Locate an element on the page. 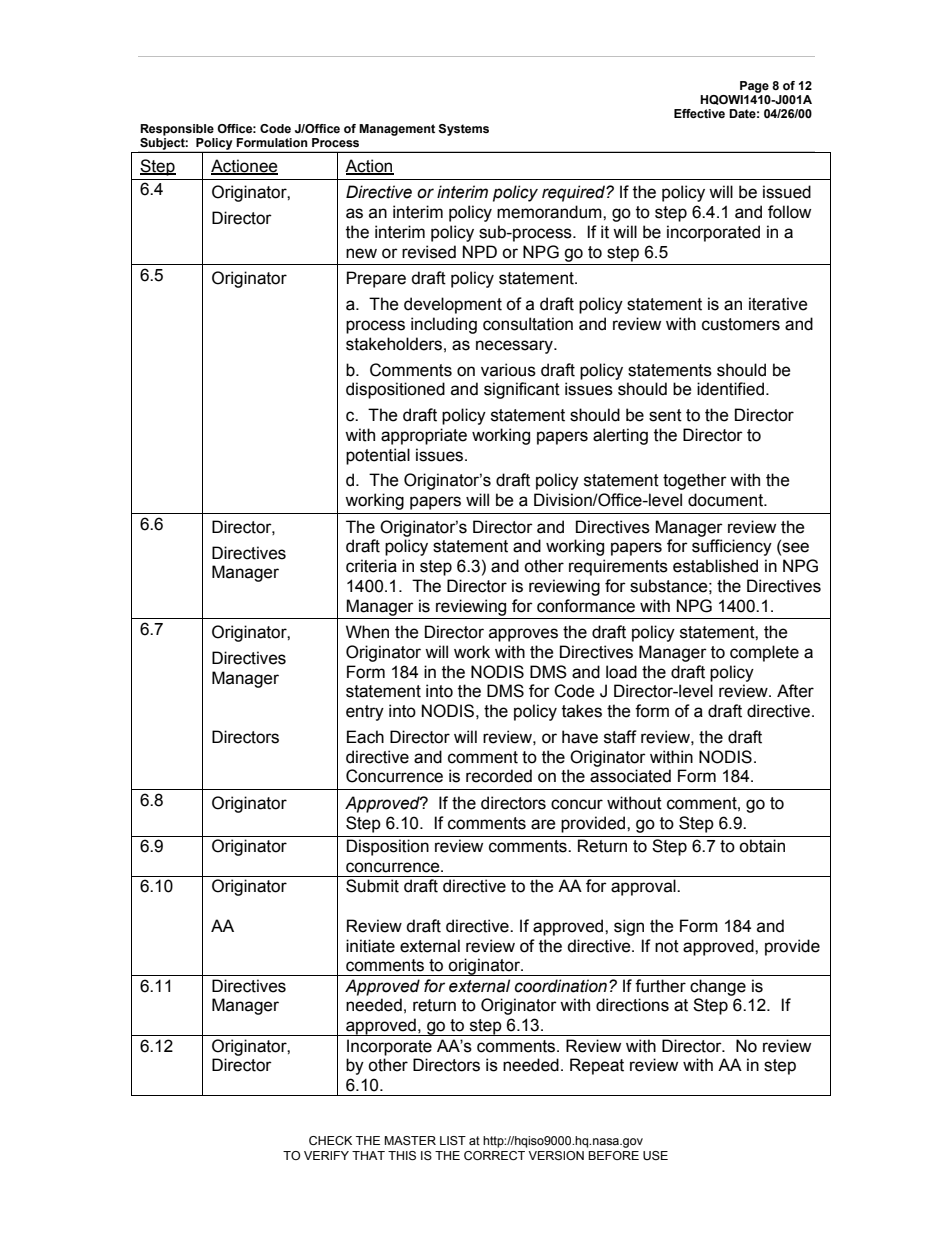 The width and height of the page is (952, 1233). When is located at coordinates (367, 632).
